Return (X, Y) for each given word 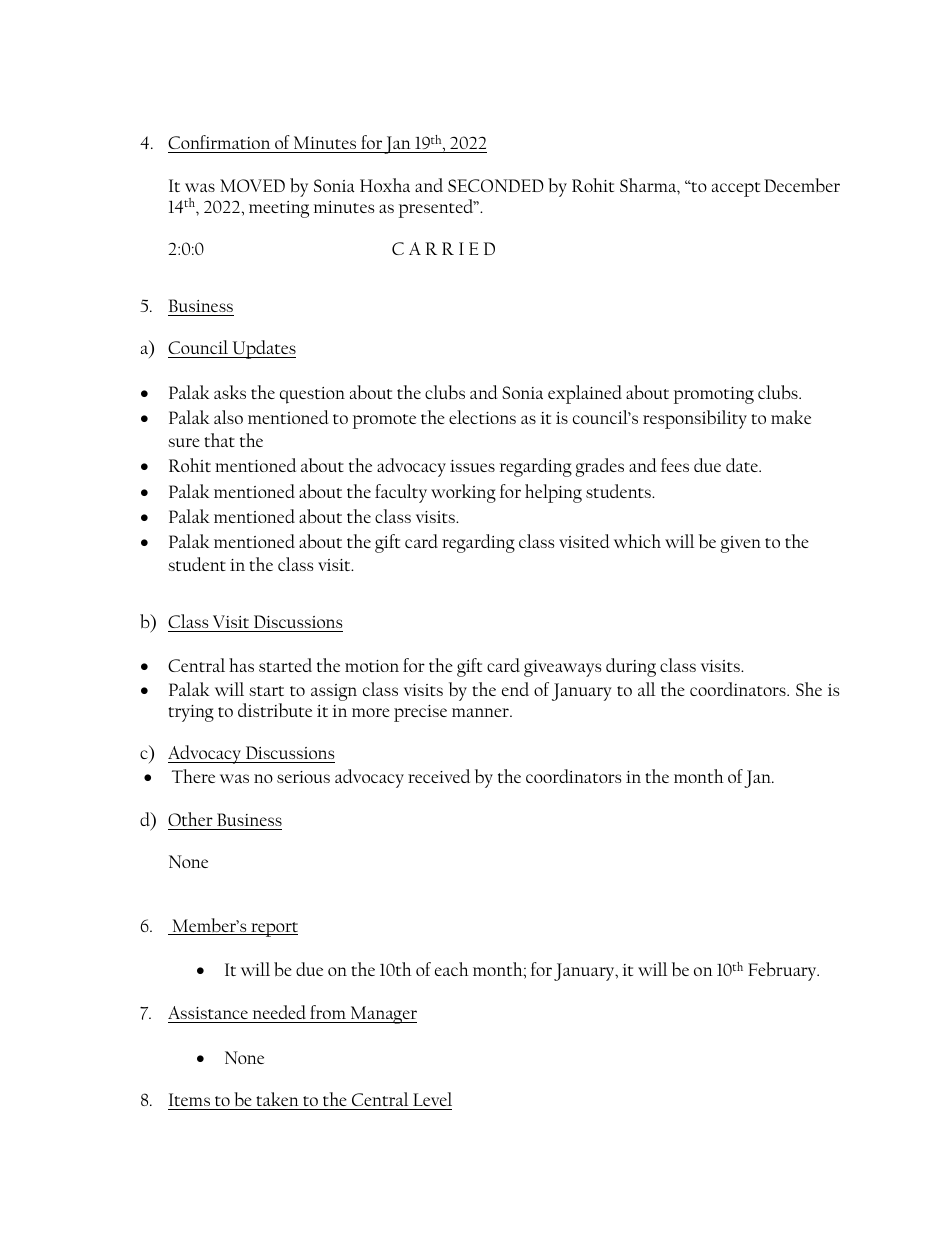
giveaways (562, 668)
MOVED (252, 185)
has (241, 665)
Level (432, 1099)
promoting (714, 395)
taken (277, 1099)
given (740, 544)
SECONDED (496, 185)
